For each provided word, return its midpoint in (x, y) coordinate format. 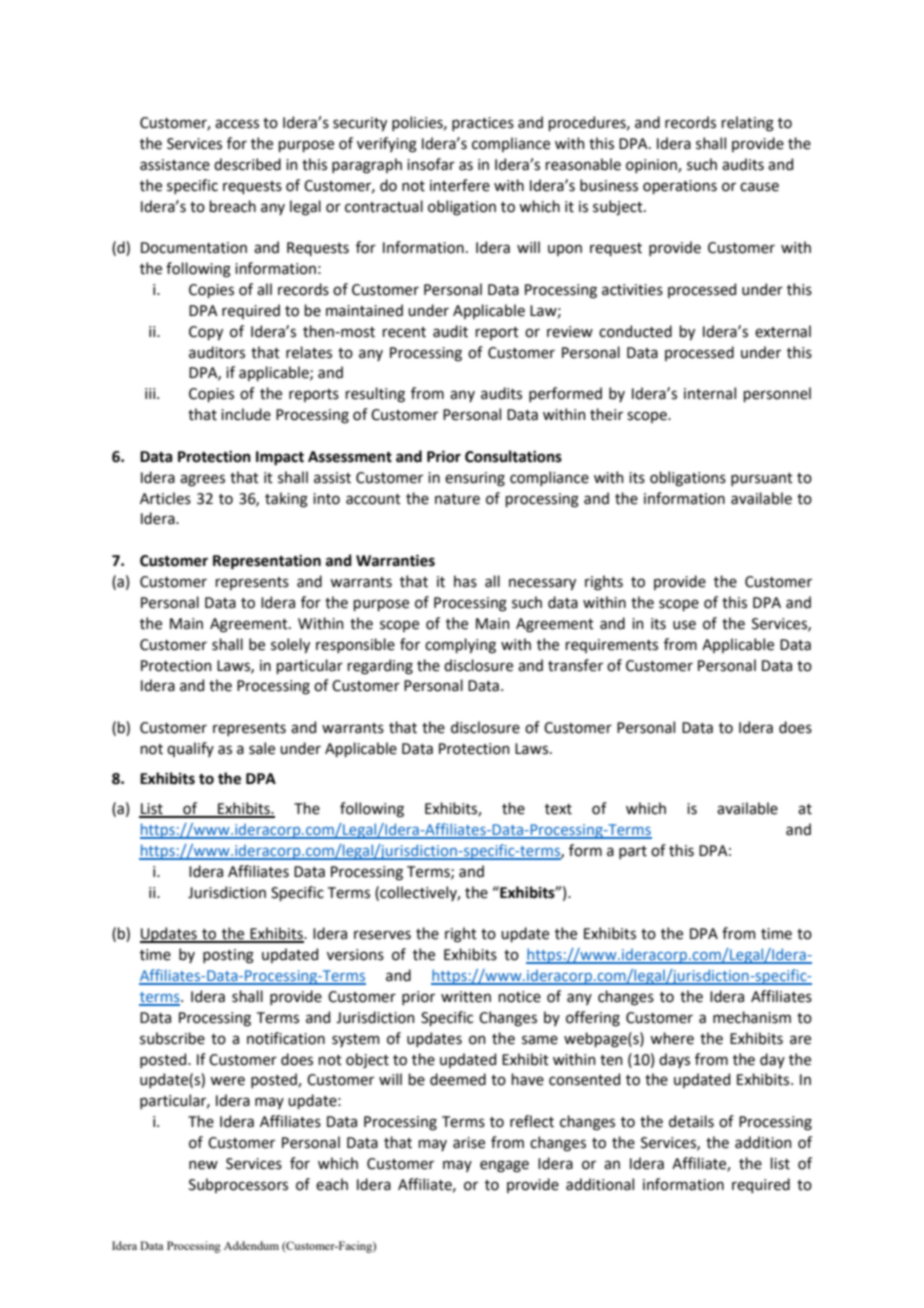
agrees (202, 480)
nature (457, 499)
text (558, 809)
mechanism (752, 1017)
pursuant (762, 479)
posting (228, 956)
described (247, 164)
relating (747, 124)
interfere (460, 185)
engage (504, 1166)
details (691, 1121)
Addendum (251, 1245)
